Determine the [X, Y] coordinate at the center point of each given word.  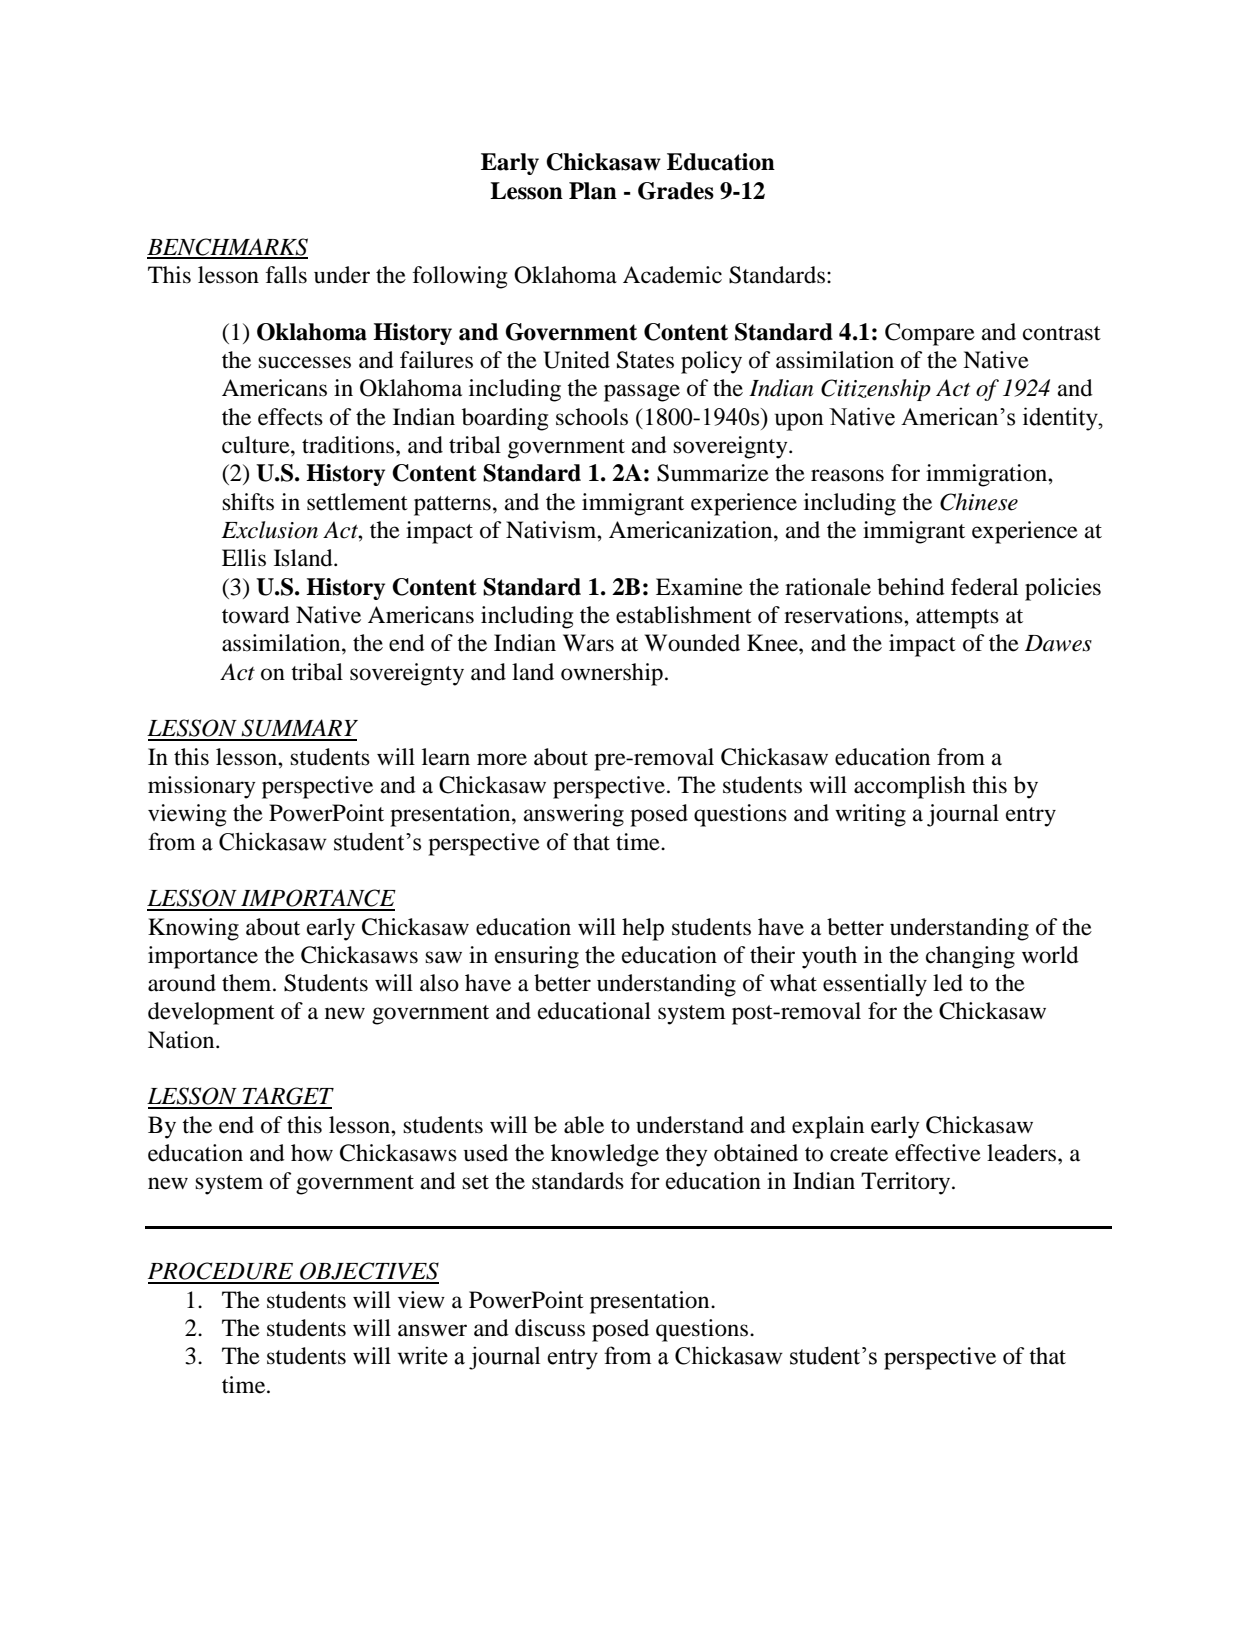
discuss [550, 1328]
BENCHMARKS [227, 248]
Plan [593, 191]
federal [984, 587]
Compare [930, 334]
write [422, 1355]
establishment [684, 615]
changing [970, 957]
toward [256, 615]
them [248, 983]
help [643, 929]
